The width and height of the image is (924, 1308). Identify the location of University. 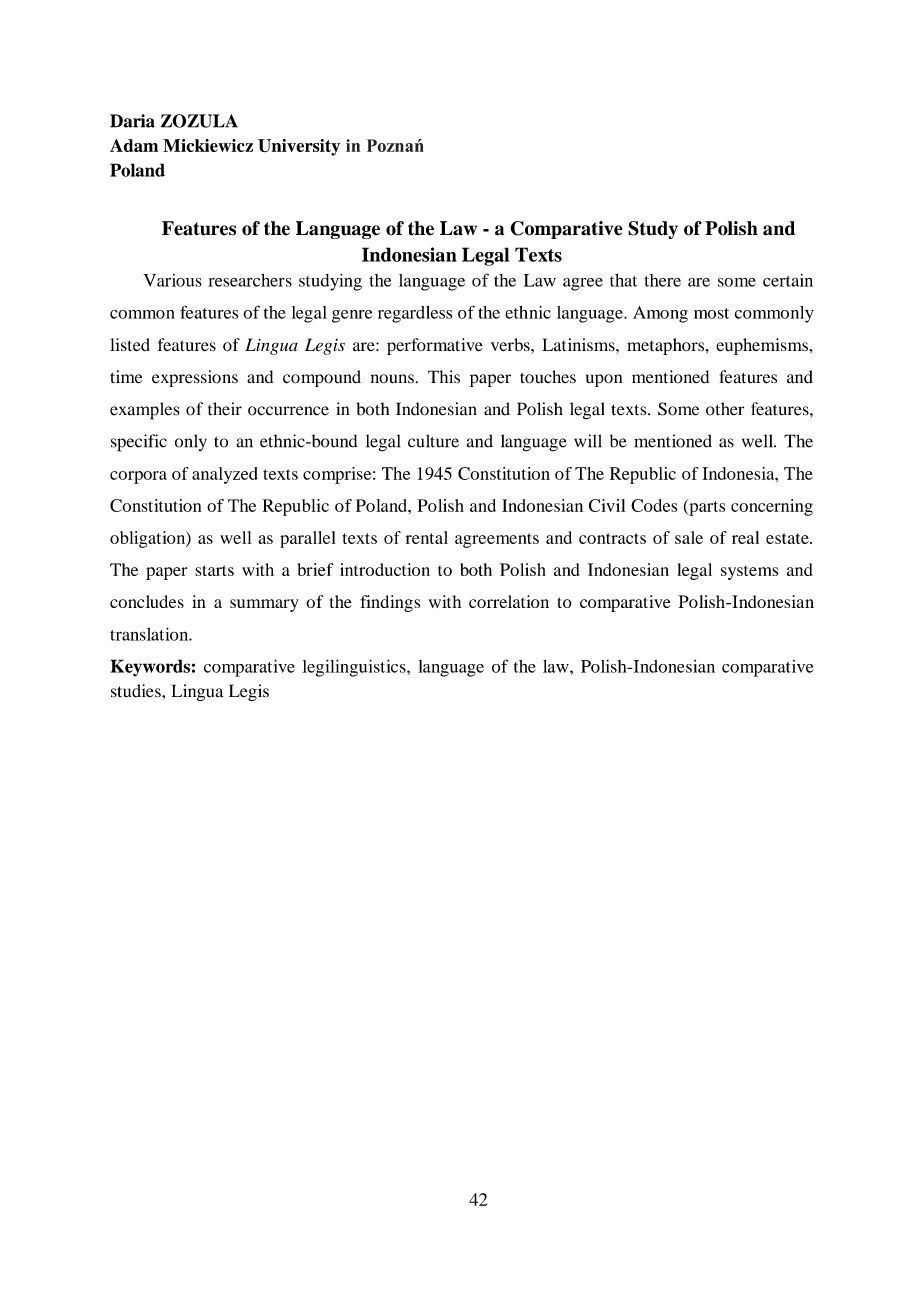
(299, 147).
